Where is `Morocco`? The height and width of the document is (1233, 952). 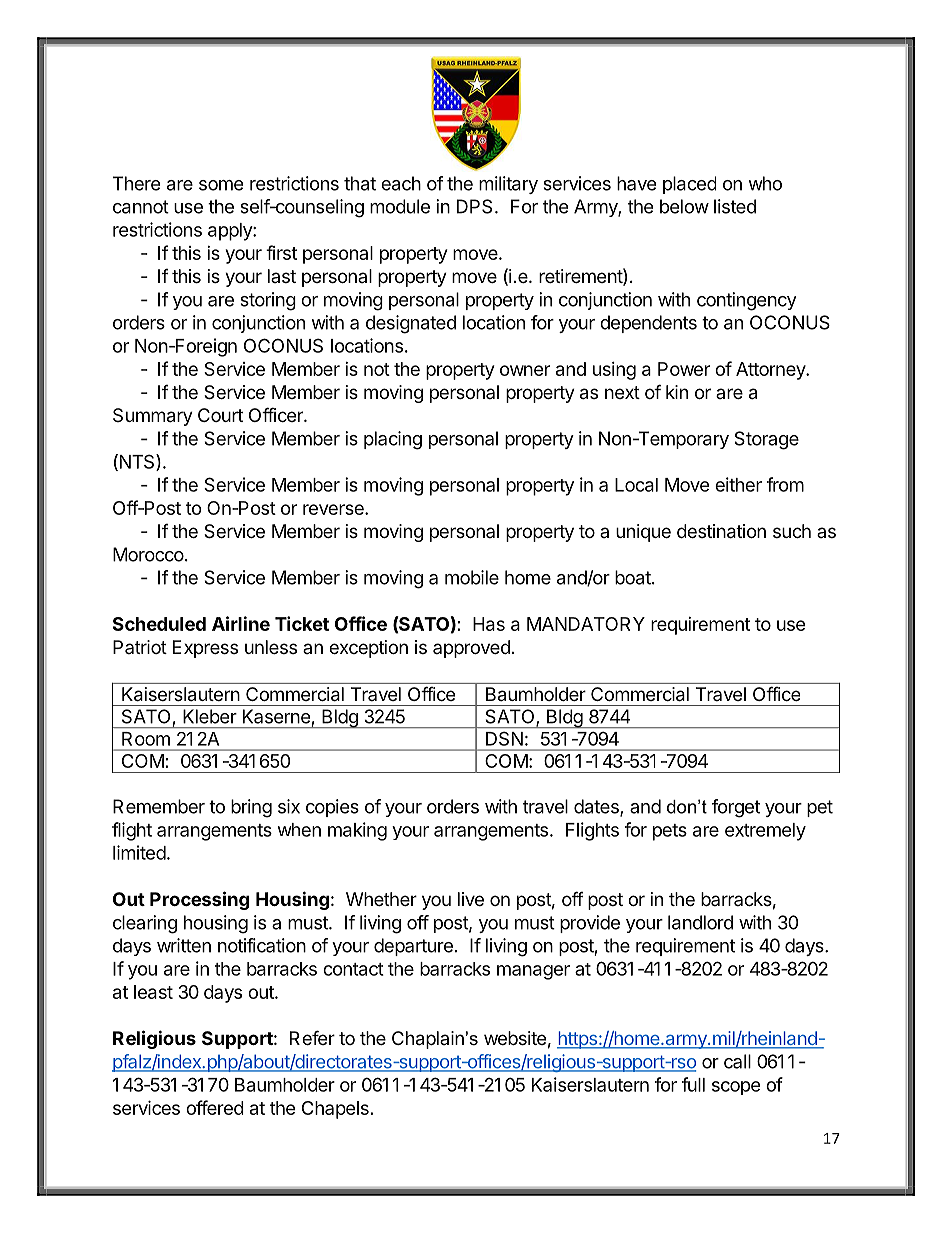
Morocco is located at coordinates (148, 554).
